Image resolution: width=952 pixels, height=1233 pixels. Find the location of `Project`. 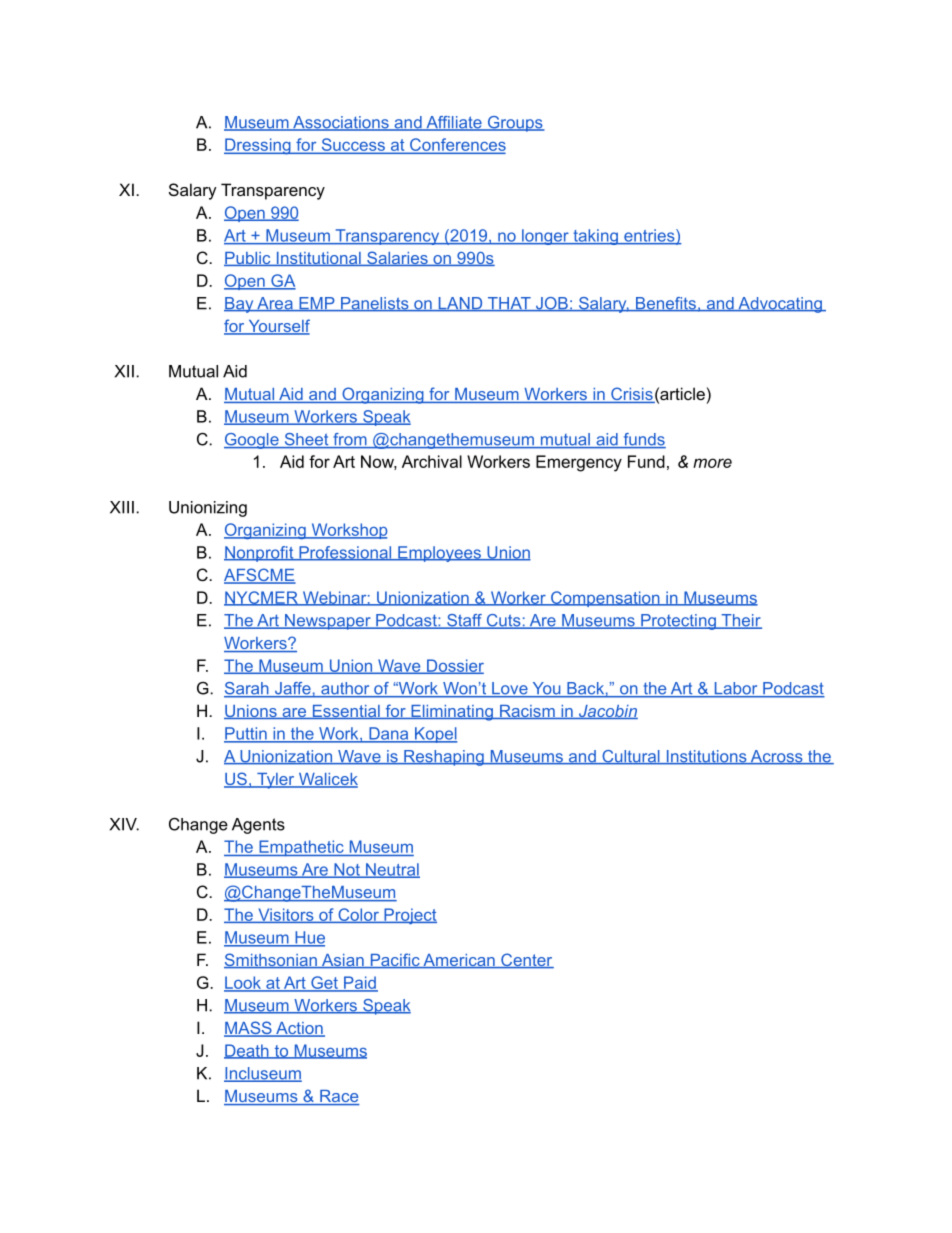

Project is located at coordinates (409, 916).
